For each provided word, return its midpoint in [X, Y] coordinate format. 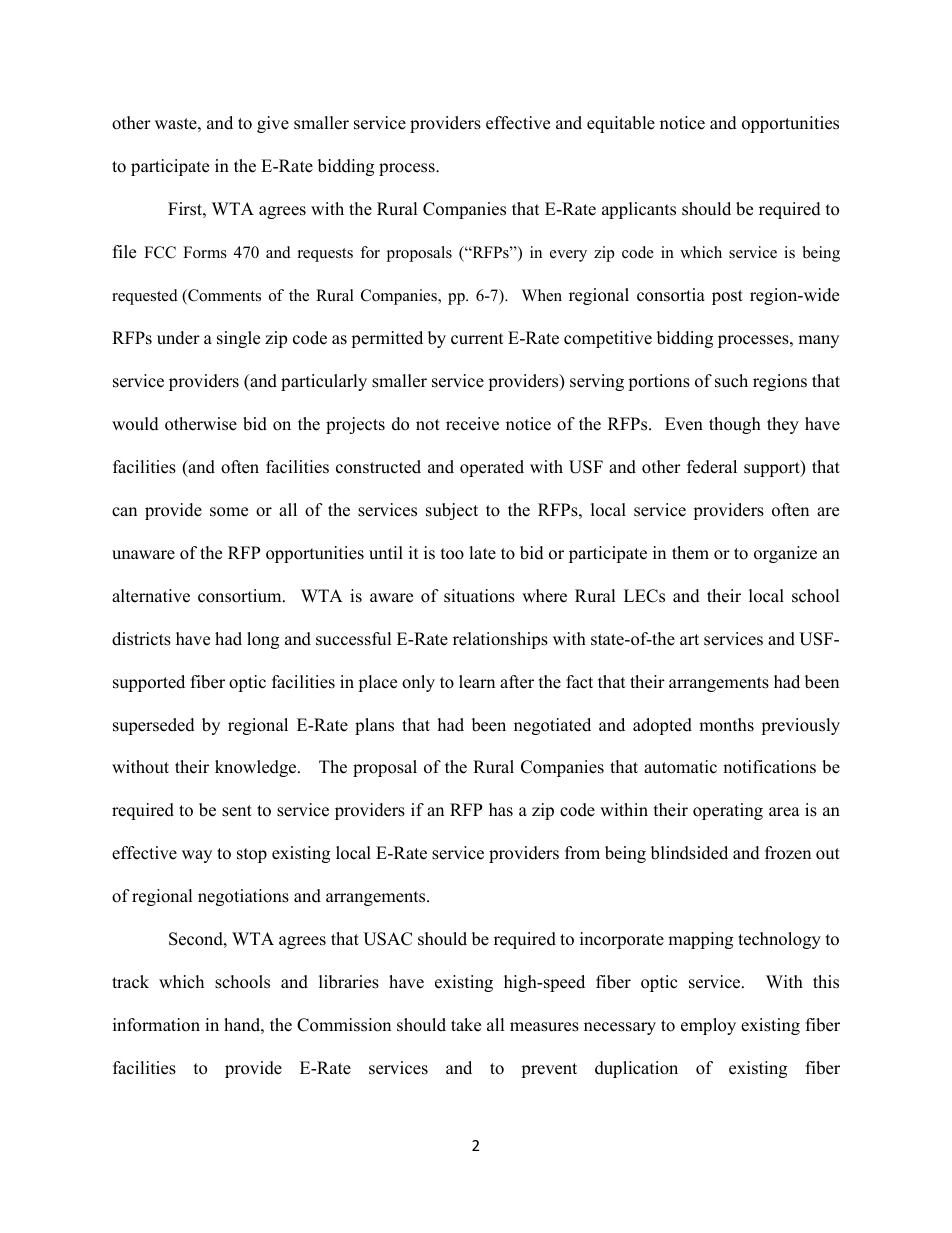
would [135, 424]
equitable [621, 124]
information [156, 1025]
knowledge [257, 768]
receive [472, 424]
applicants [639, 210]
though [735, 425]
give [273, 124]
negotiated [552, 726]
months [726, 725]
